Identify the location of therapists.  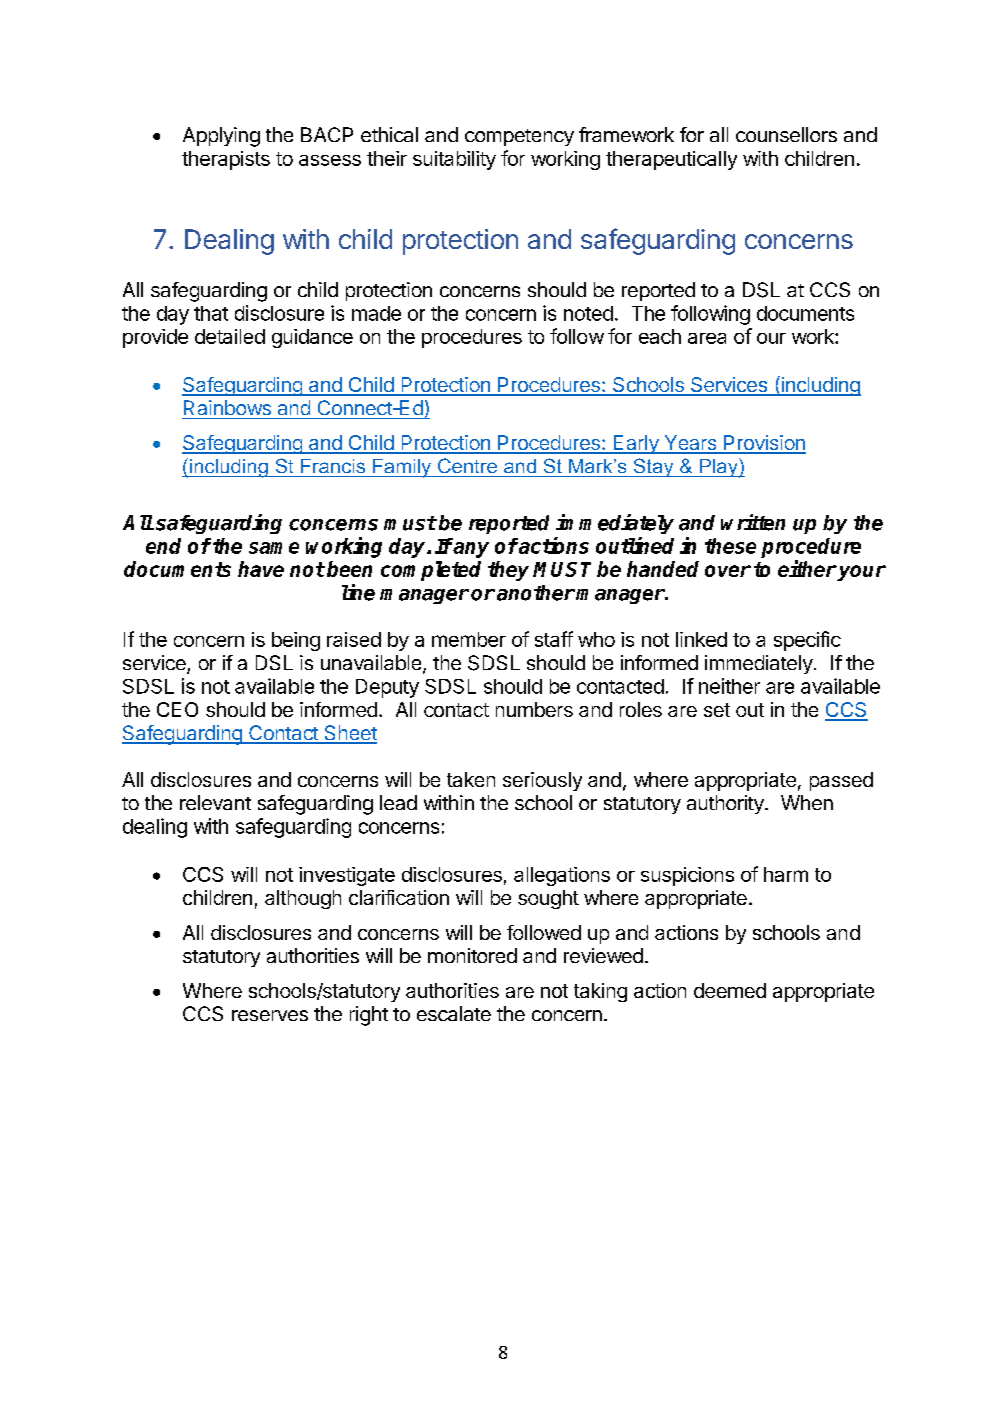
(226, 160).
